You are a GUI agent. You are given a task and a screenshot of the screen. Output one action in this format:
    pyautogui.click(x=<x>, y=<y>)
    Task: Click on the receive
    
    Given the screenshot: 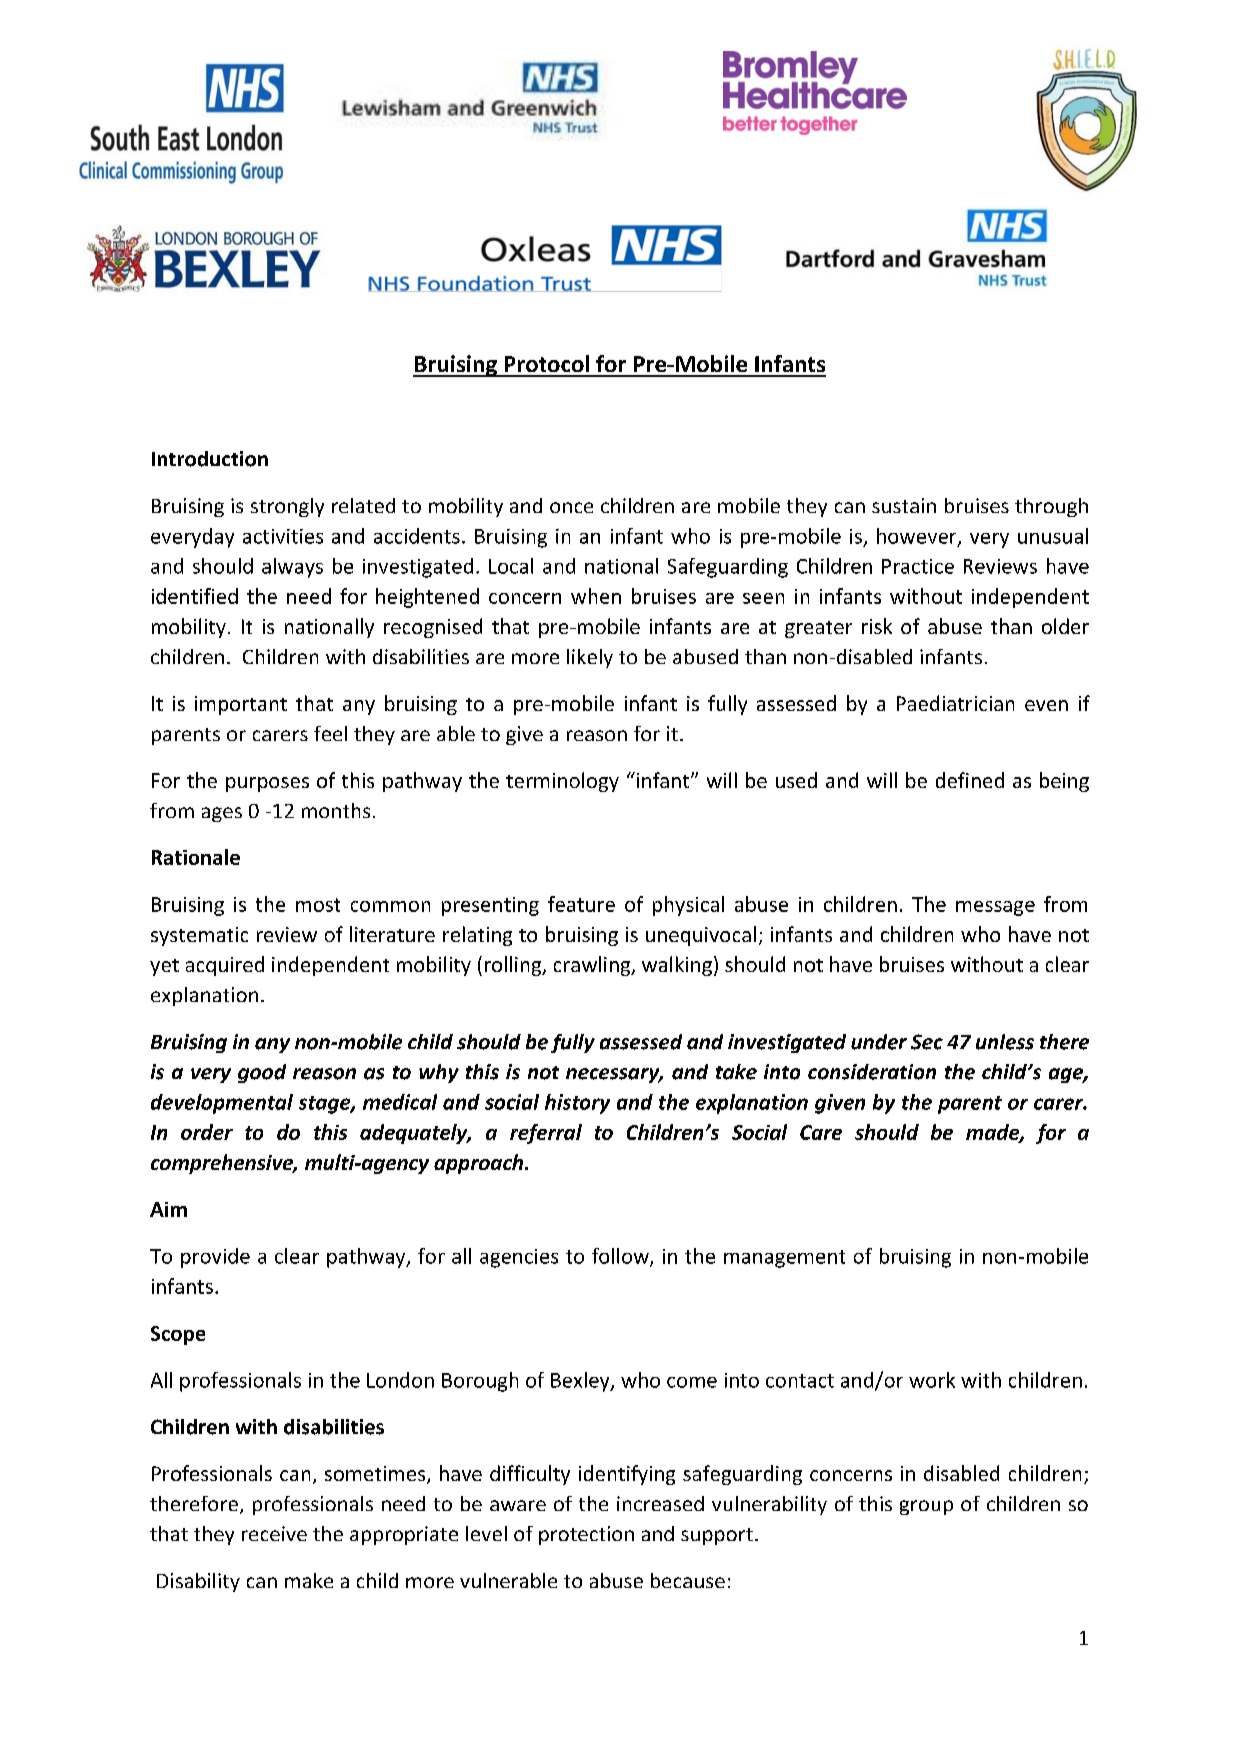 What is the action you would take?
    pyautogui.click(x=274, y=1533)
